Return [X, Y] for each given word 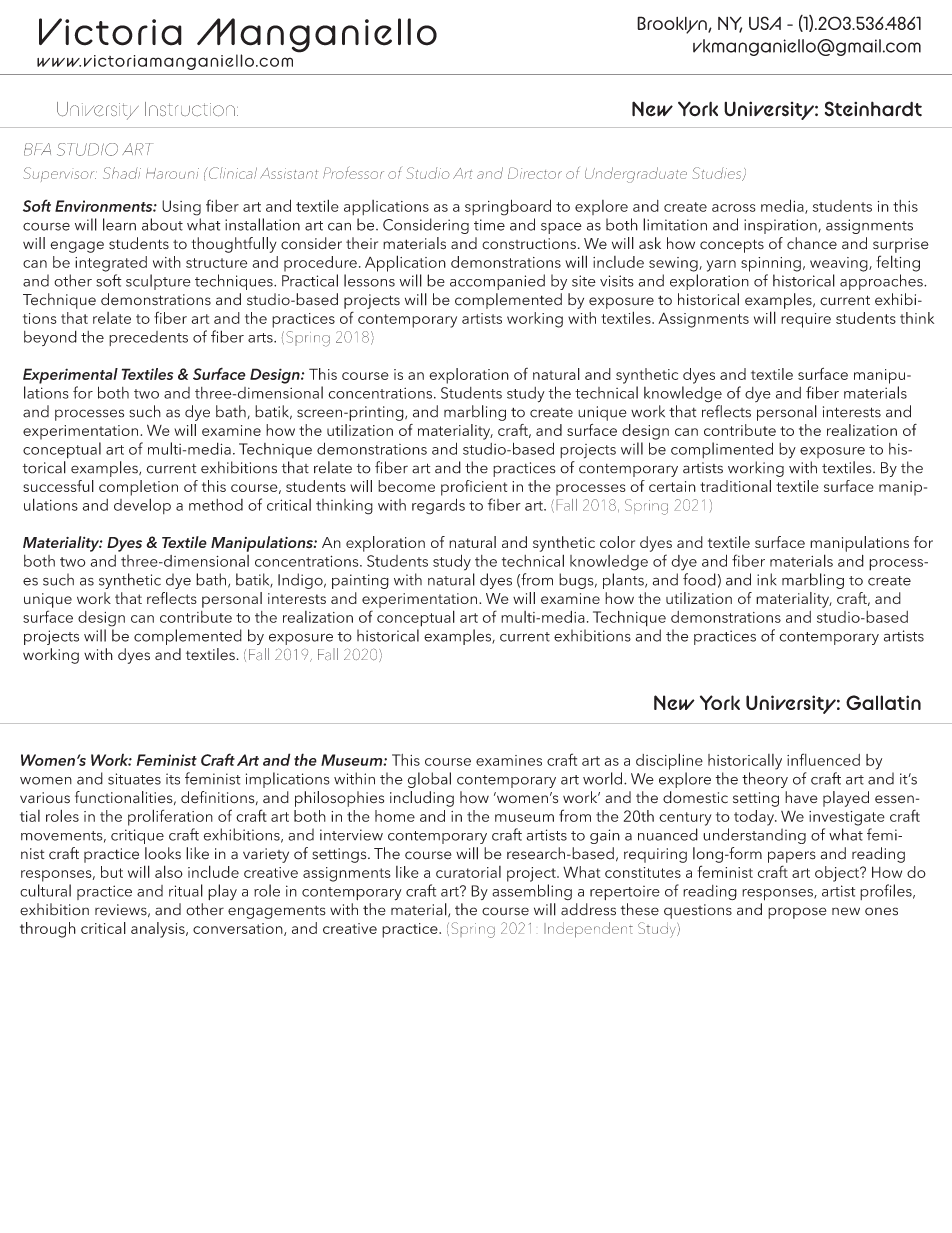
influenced [823, 759]
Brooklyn [673, 25]
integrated [111, 264]
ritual [186, 890]
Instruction [190, 109]
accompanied [497, 282]
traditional [735, 486]
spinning [771, 264]
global [429, 780]
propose [797, 913]
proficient [474, 488]
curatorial [468, 872]
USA [765, 23]
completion [138, 488]
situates [134, 779]
